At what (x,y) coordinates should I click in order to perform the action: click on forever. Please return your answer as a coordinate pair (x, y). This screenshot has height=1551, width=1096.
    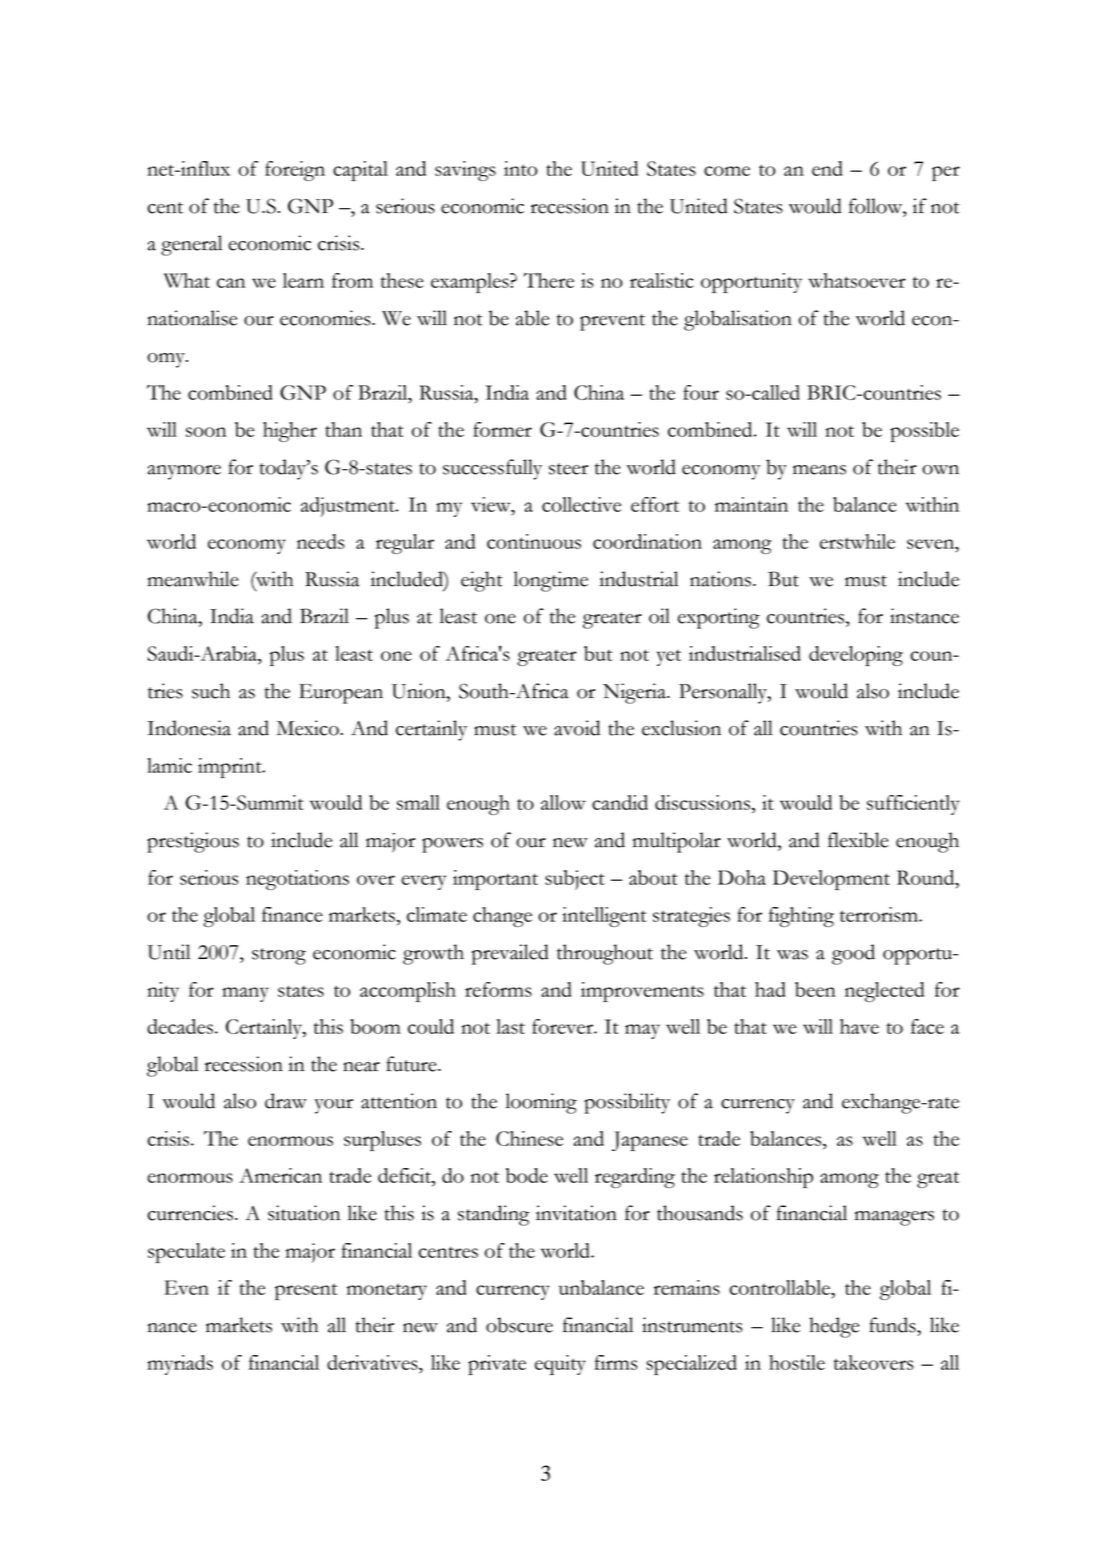
    Looking at the image, I should click on (563, 1026).
